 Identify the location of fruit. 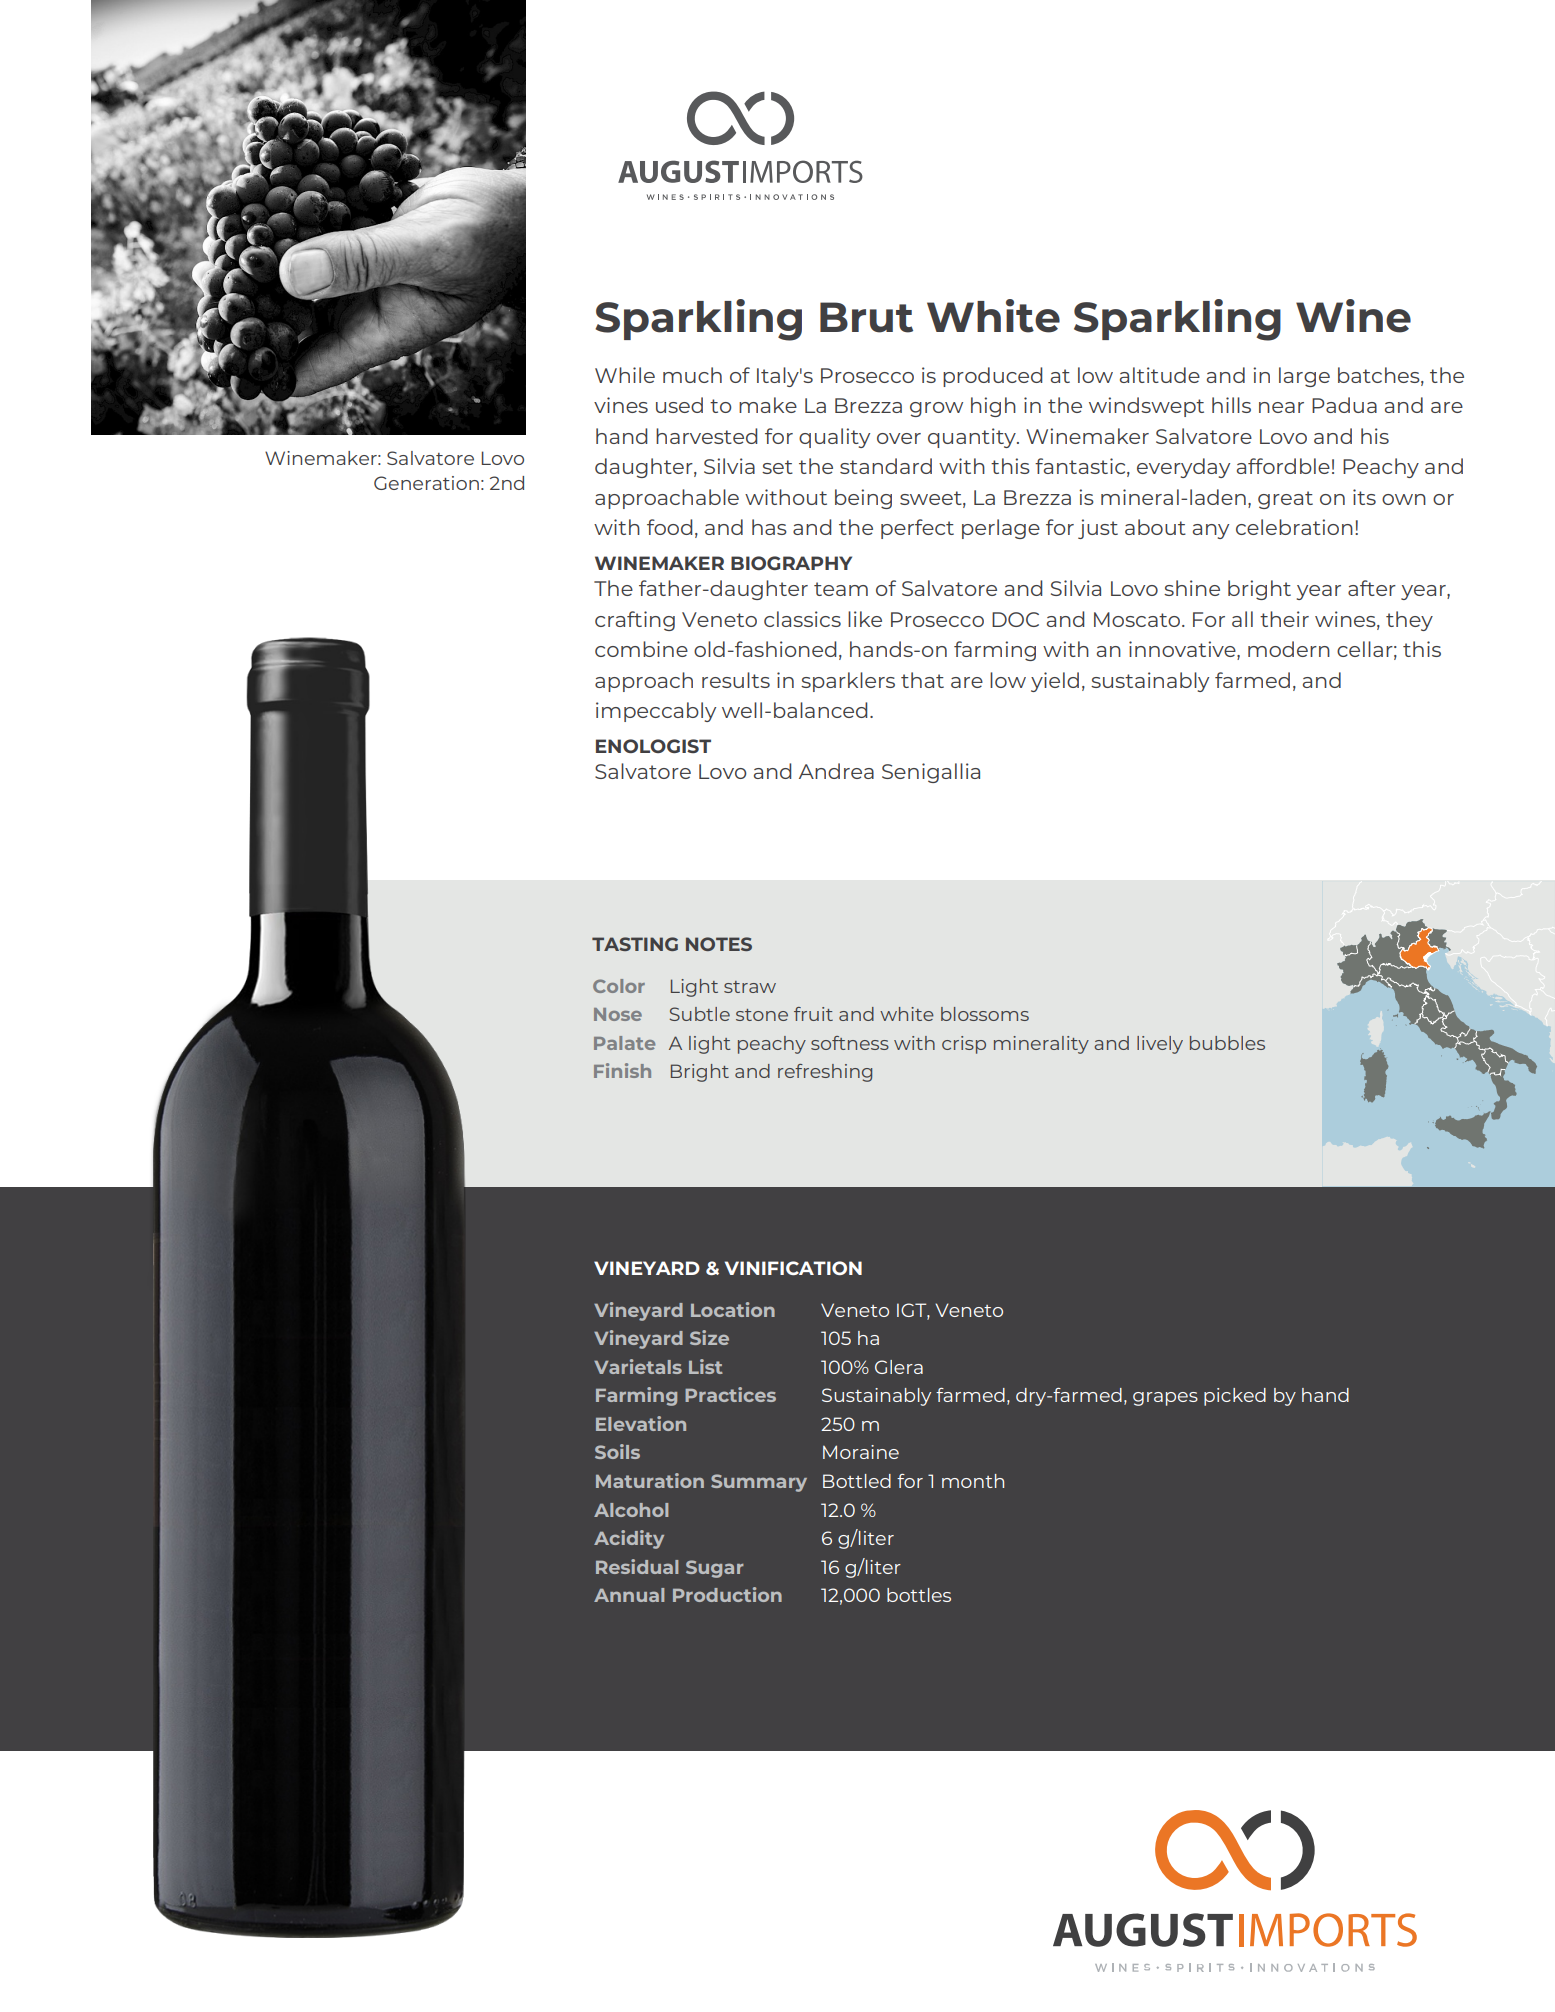
(813, 1014).
